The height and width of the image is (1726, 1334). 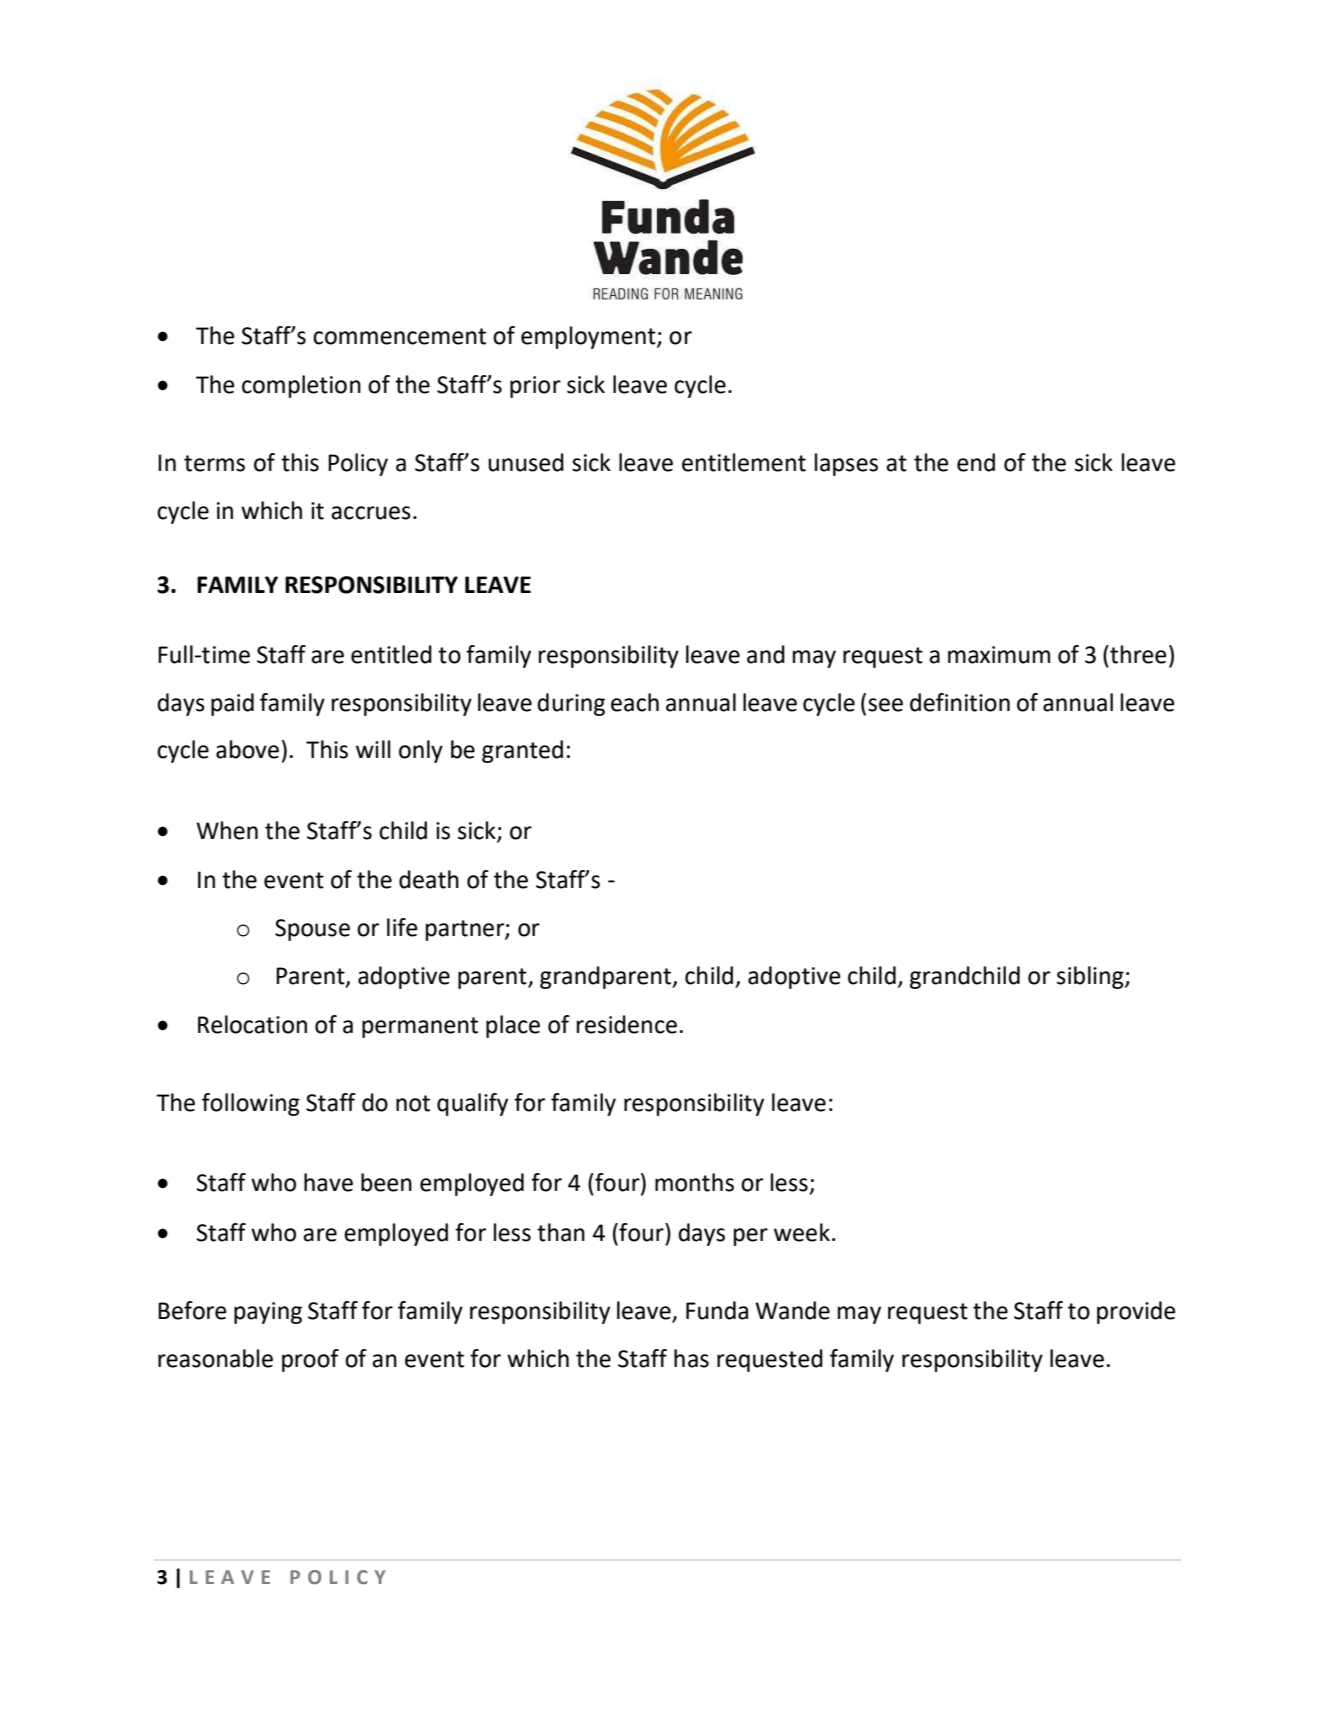 I want to click on each, so click(x=635, y=702).
